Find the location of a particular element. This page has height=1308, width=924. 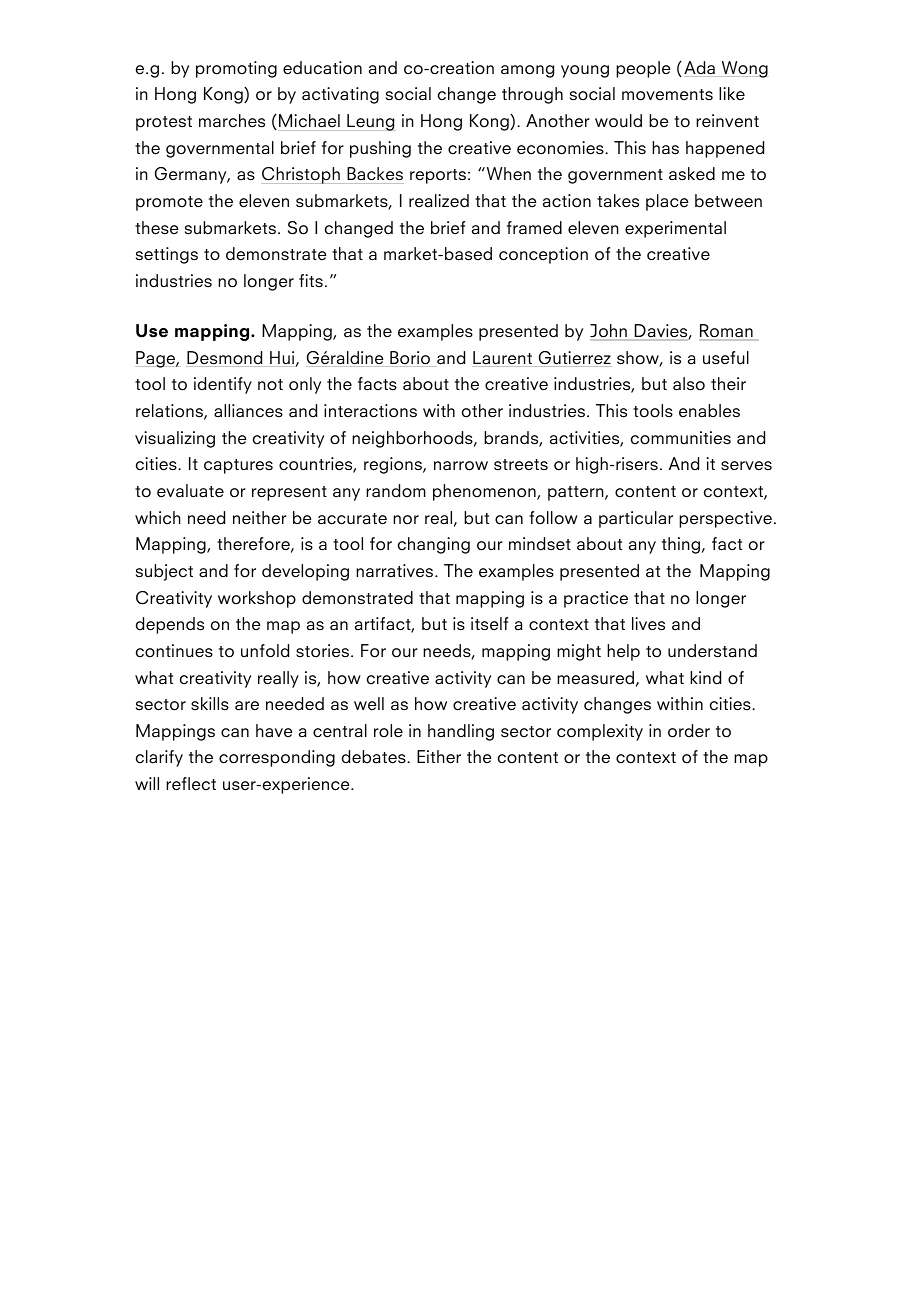

Laurent is located at coordinates (503, 359).
